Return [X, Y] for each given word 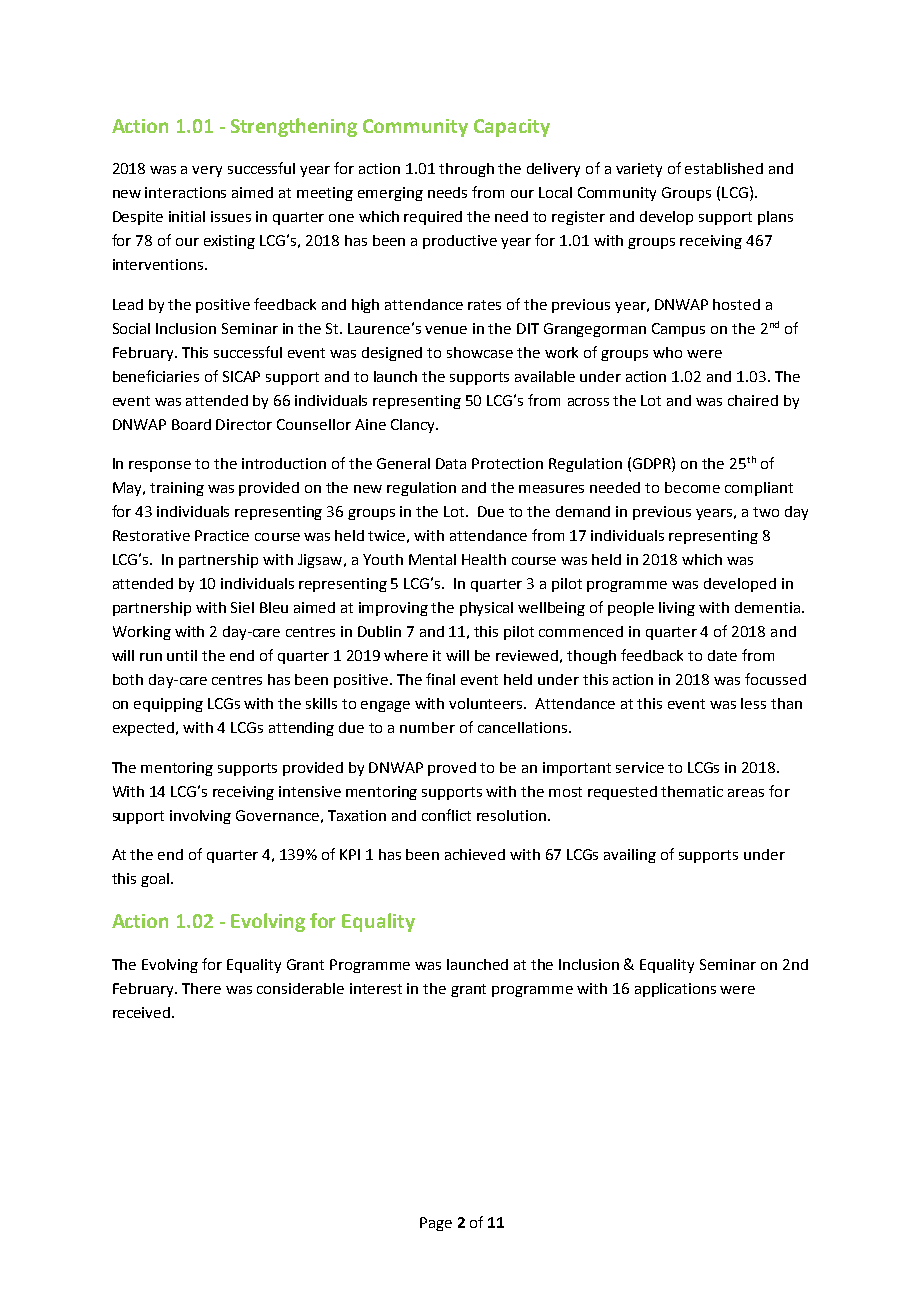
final [440, 679]
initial [187, 216]
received [141, 1012]
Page [436, 1224]
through [466, 170]
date [722, 655]
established [724, 168]
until [182, 655]
